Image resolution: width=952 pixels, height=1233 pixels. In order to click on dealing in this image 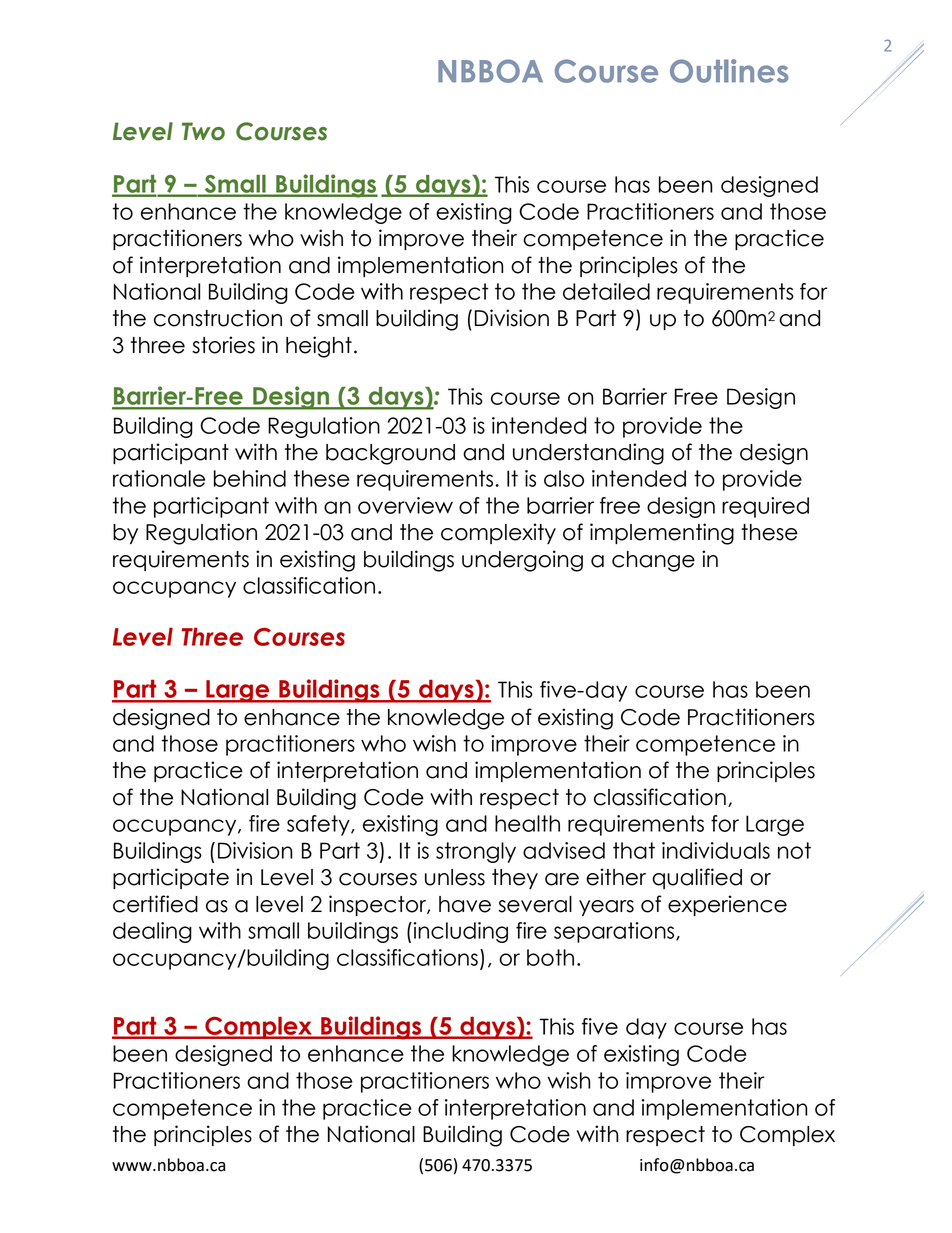, I will do `click(152, 932)`.
